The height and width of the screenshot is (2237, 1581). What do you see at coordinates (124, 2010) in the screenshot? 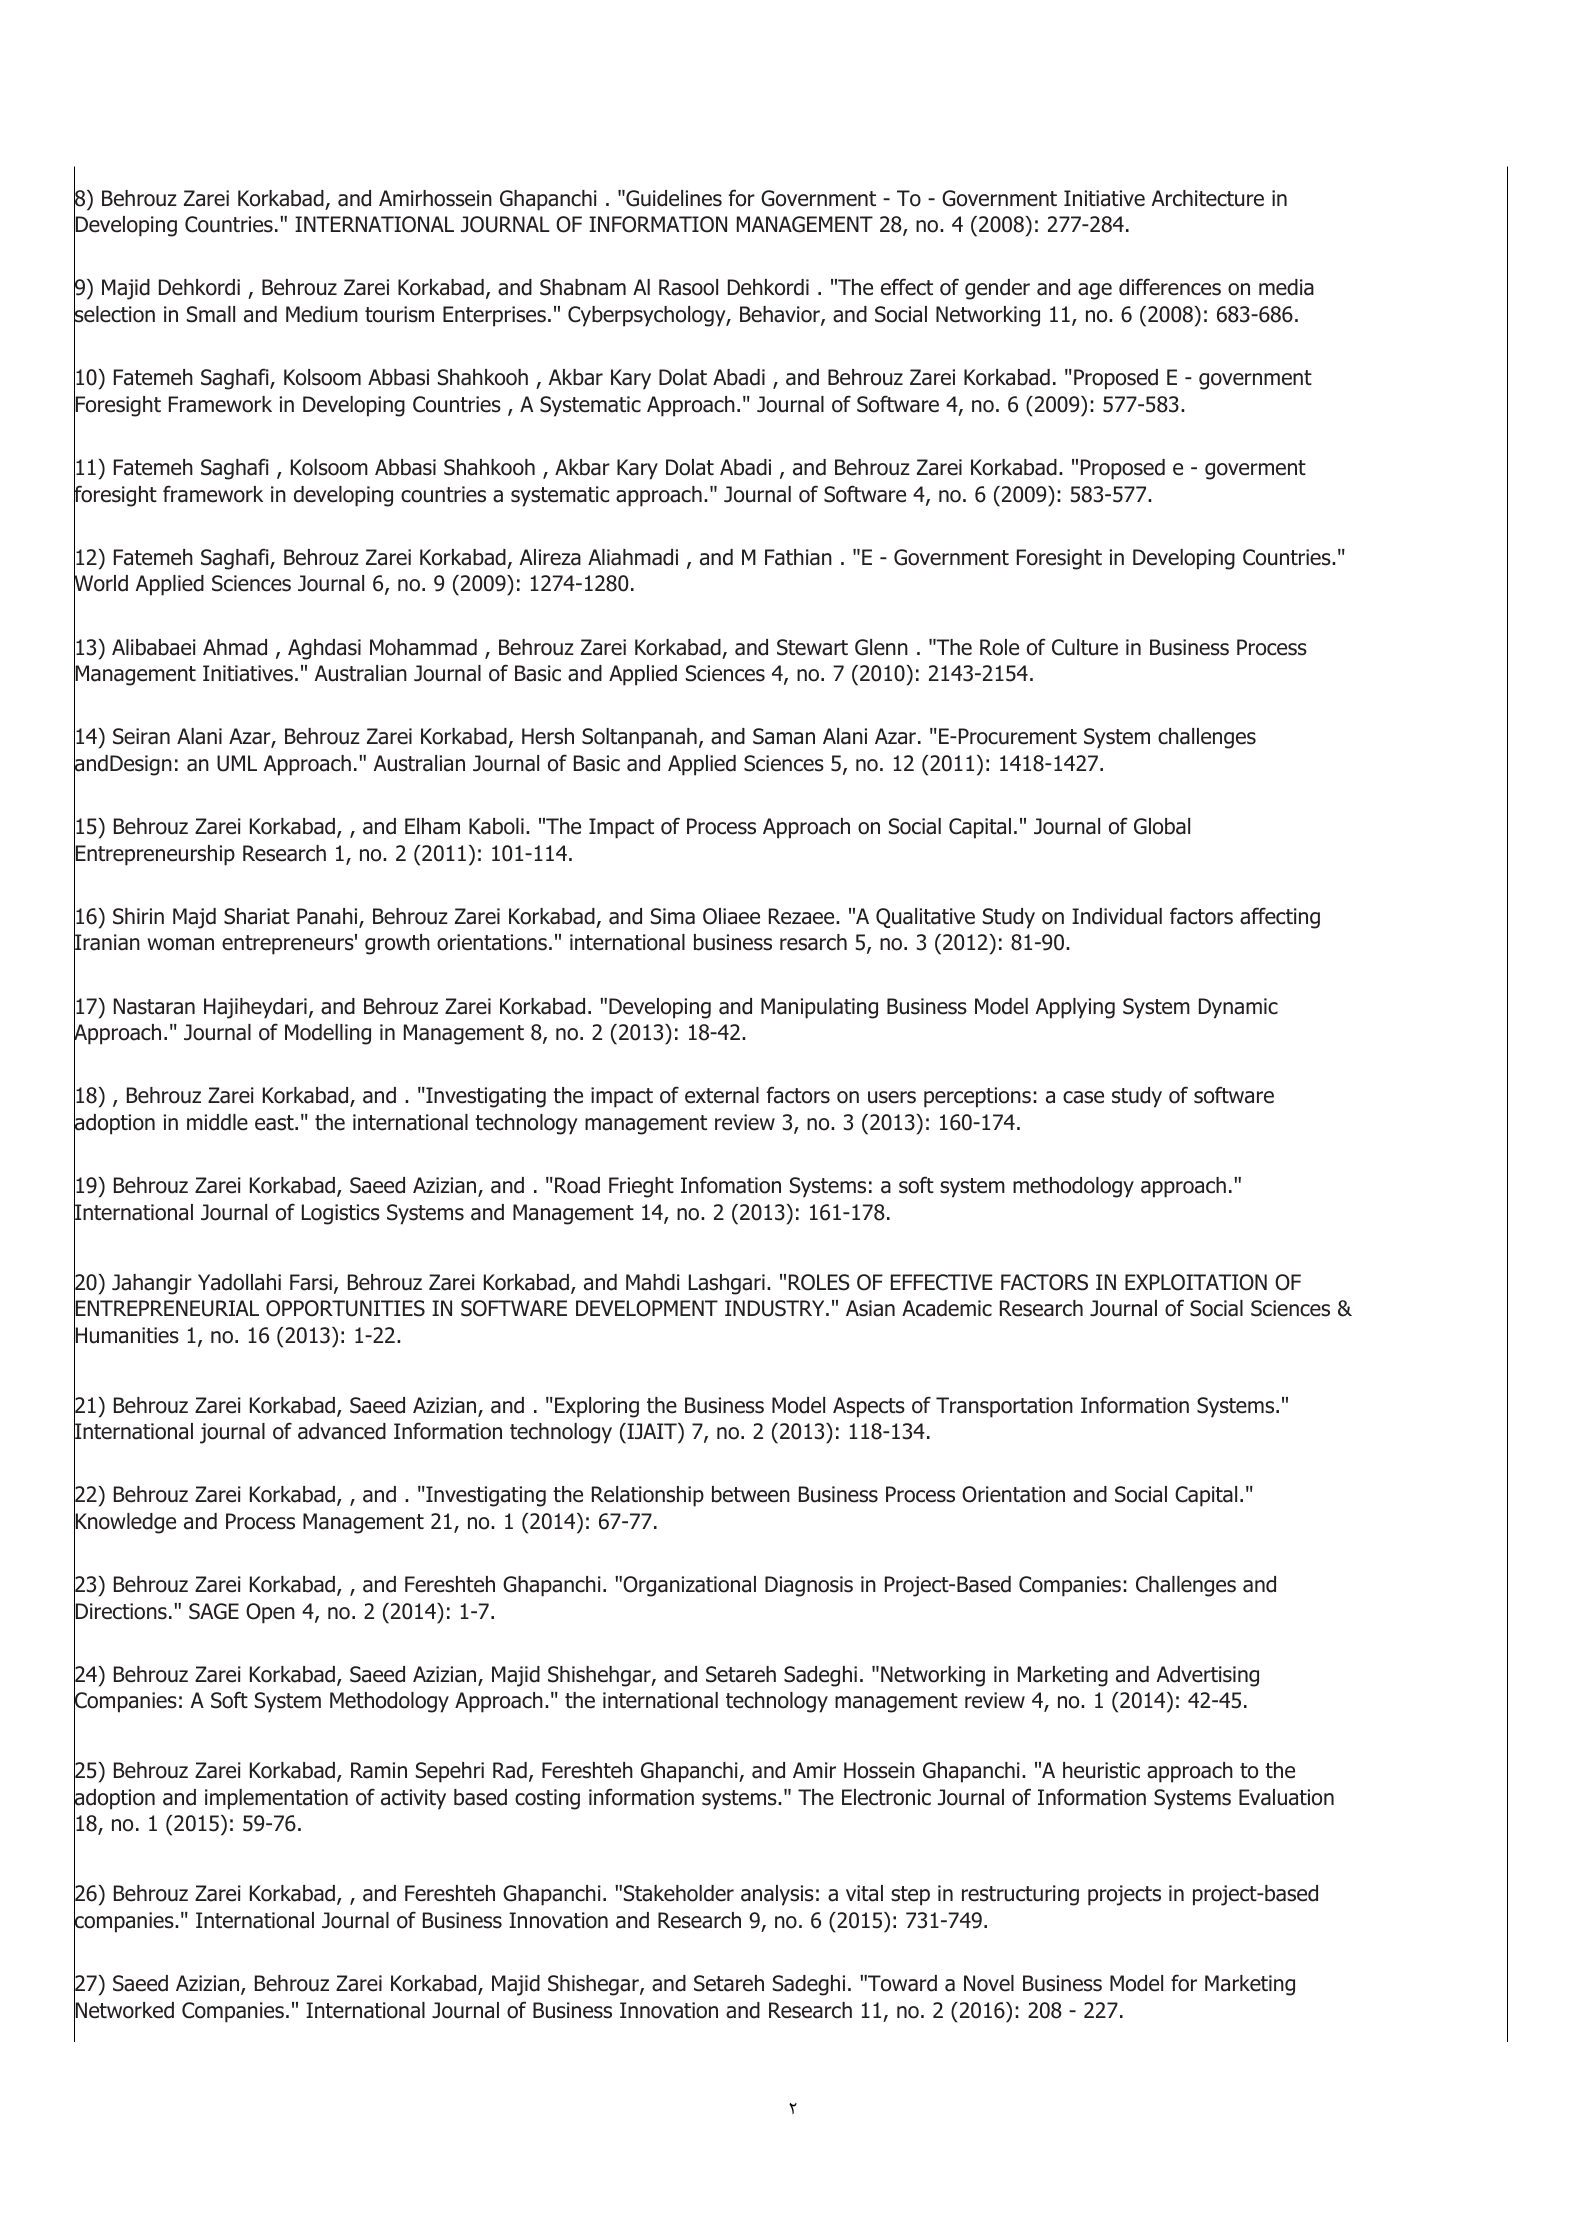
I see `Networked` at bounding box center [124, 2010].
